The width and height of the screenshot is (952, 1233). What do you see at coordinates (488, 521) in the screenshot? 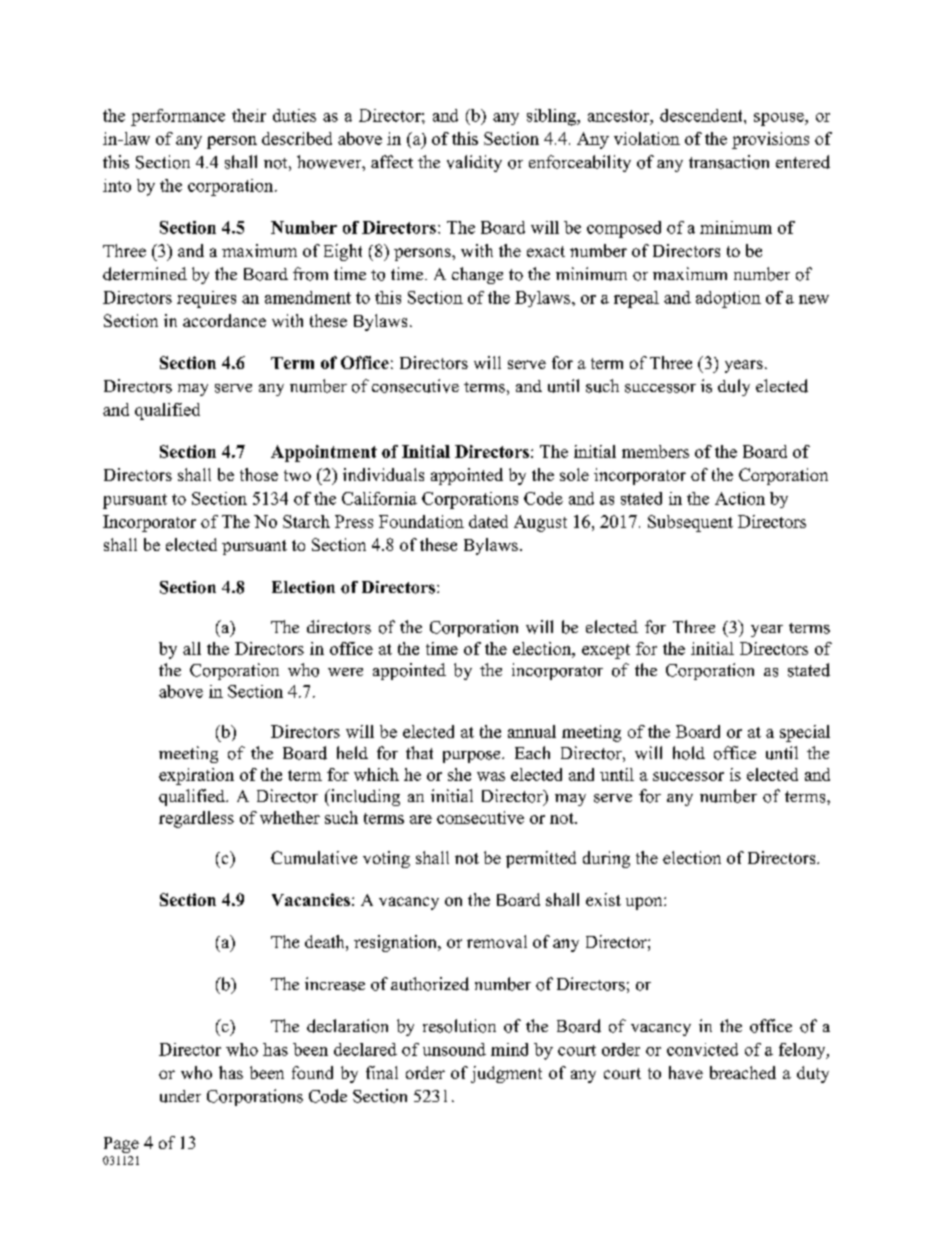
I see `dated` at bounding box center [488, 521].
